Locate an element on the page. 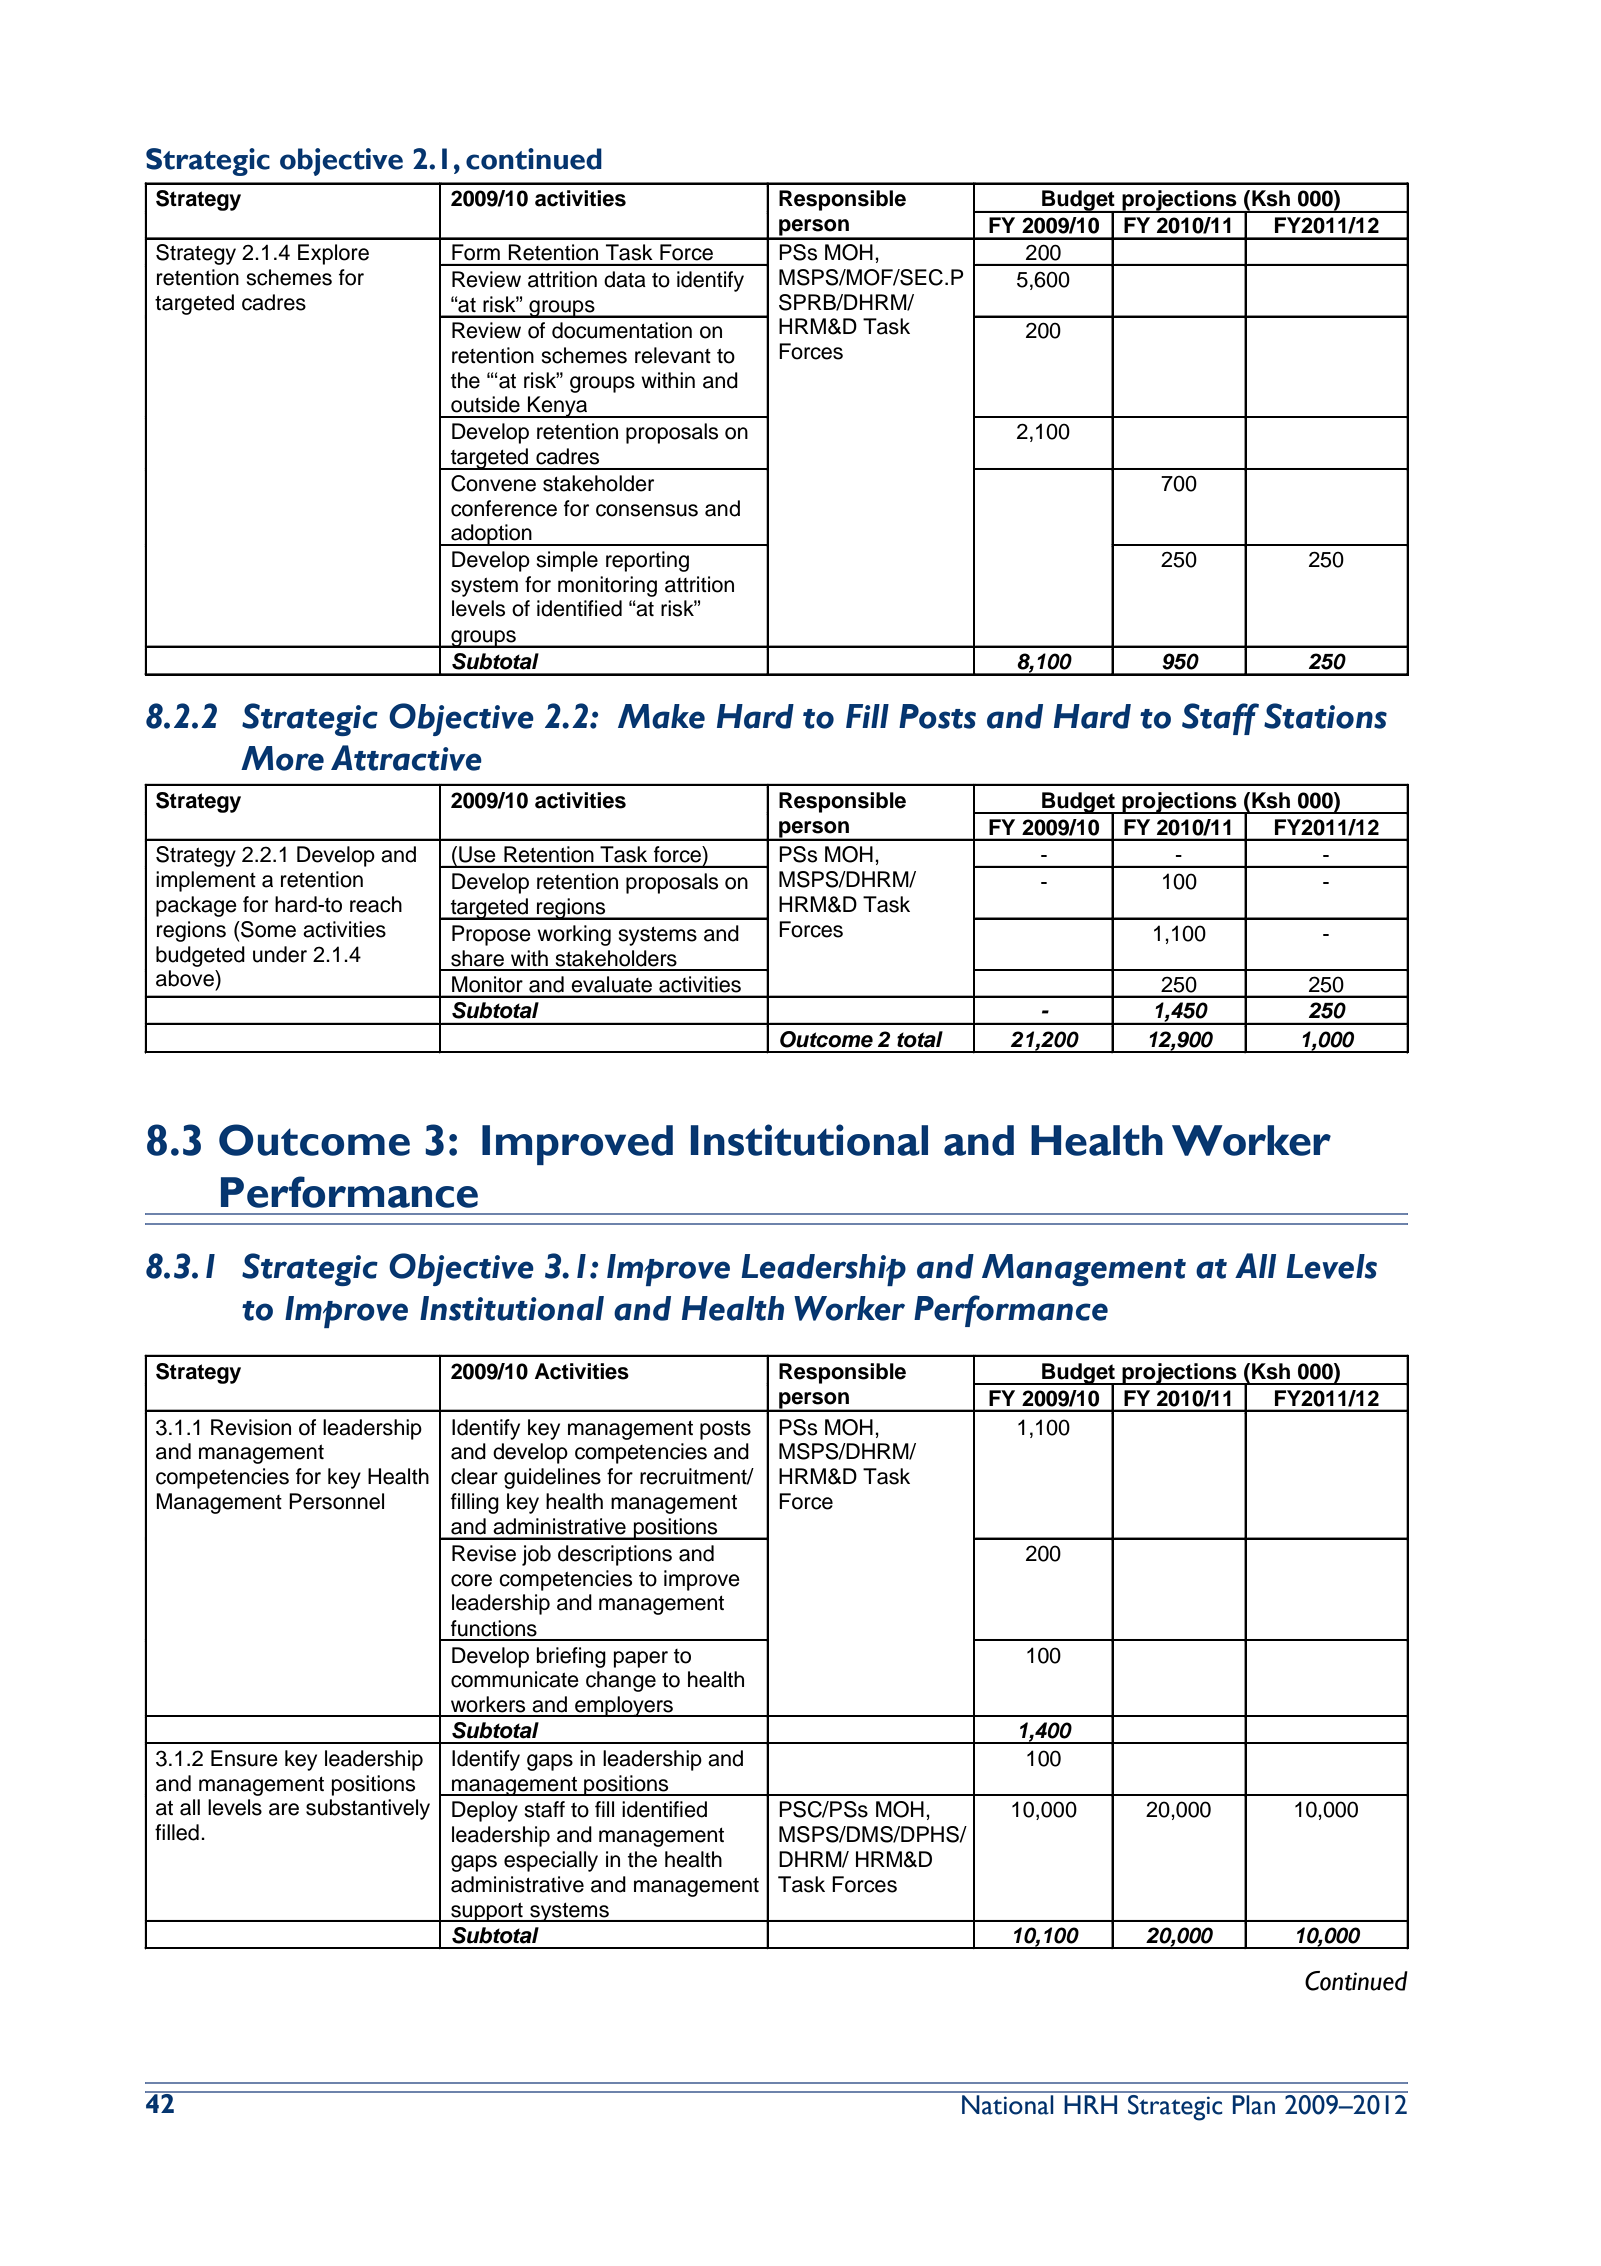 This document has width=1601, height=2266. evaluate is located at coordinates (612, 984).
